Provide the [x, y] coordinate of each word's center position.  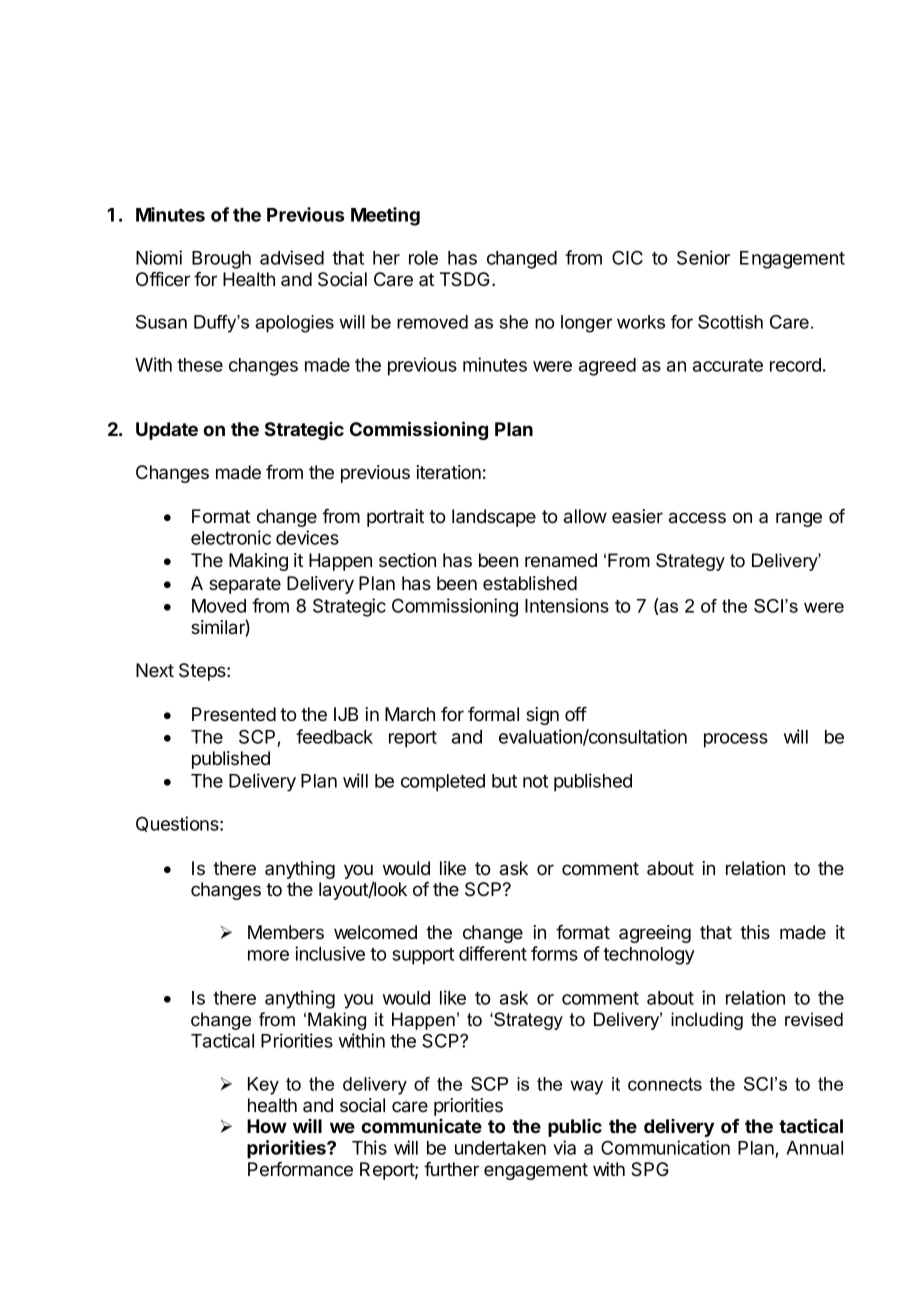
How [267, 1126]
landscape [494, 518]
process [736, 740]
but [504, 781]
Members [286, 932]
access [697, 518]
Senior [703, 257]
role [423, 258]
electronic [231, 537]
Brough [221, 260]
